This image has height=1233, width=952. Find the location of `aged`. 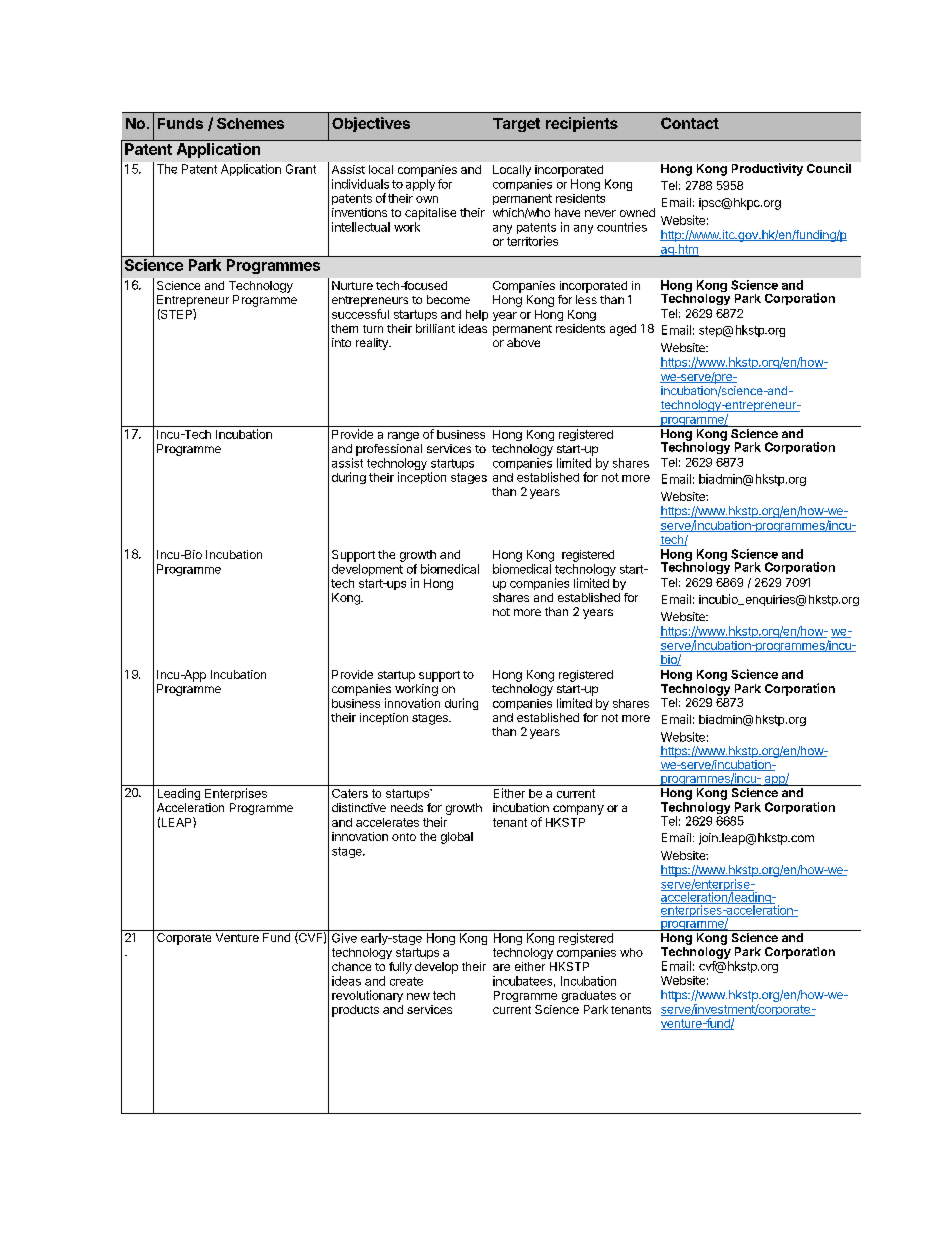

aged is located at coordinates (623, 330).
